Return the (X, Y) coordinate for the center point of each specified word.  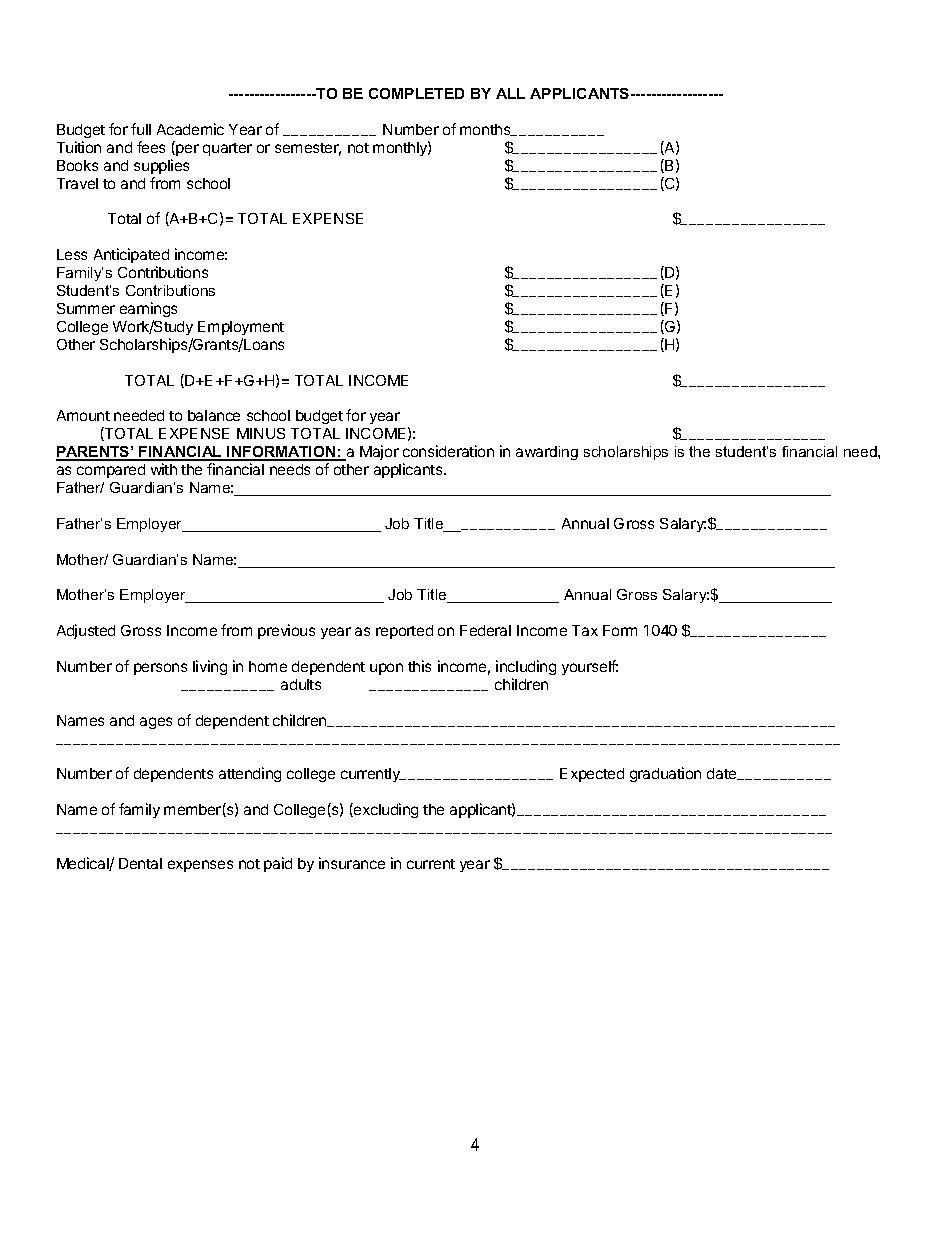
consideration (448, 451)
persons (160, 669)
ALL (510, 93)
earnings (148, 309)
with (164, 469)
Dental (140, 863)
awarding (547, 453)
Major (379, 452)
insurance (352, 863)
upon (386, 669)
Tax (585, 630)
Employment (241, 328)
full (141, 129)
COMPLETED (416, 93)
